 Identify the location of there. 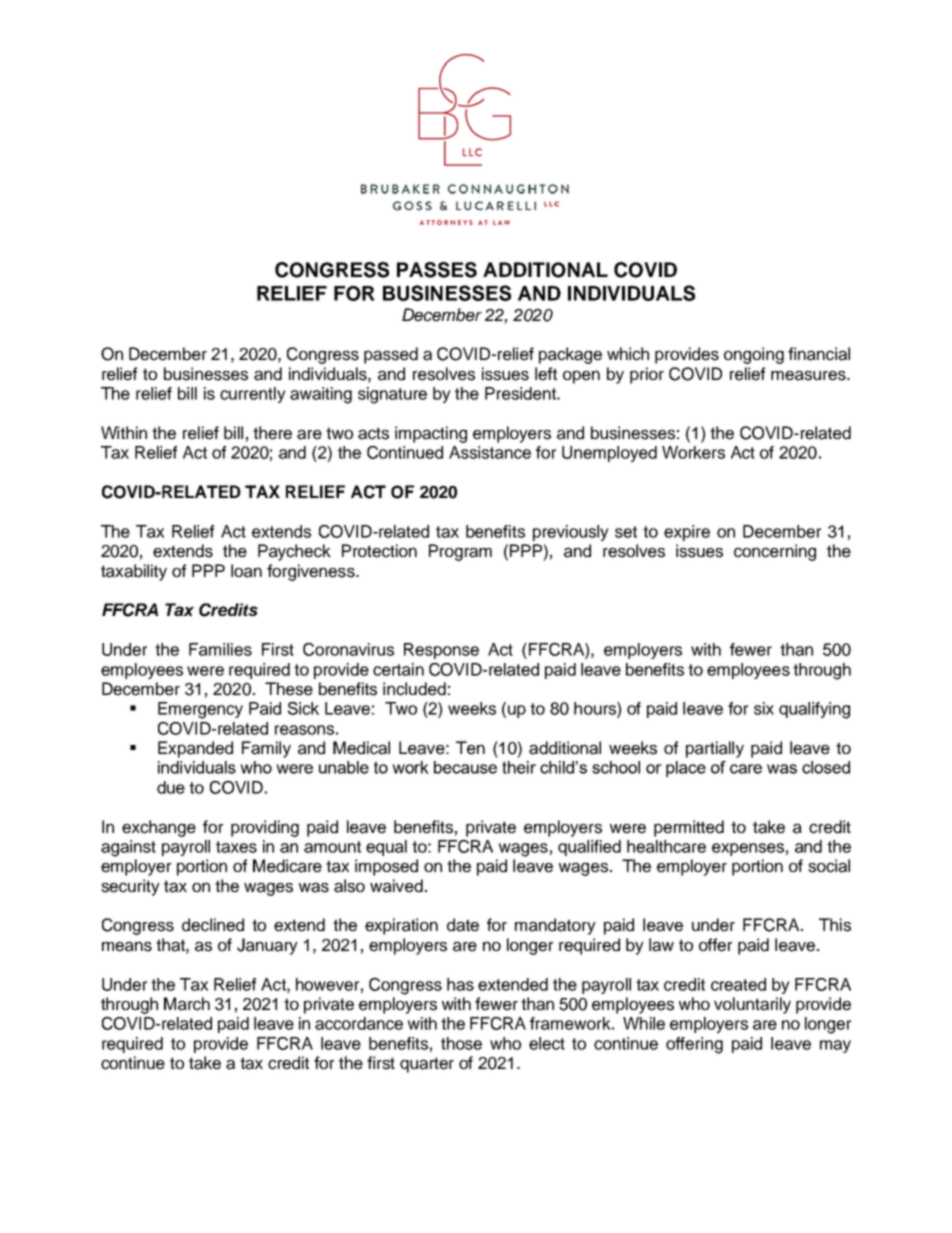
(272, 433).
